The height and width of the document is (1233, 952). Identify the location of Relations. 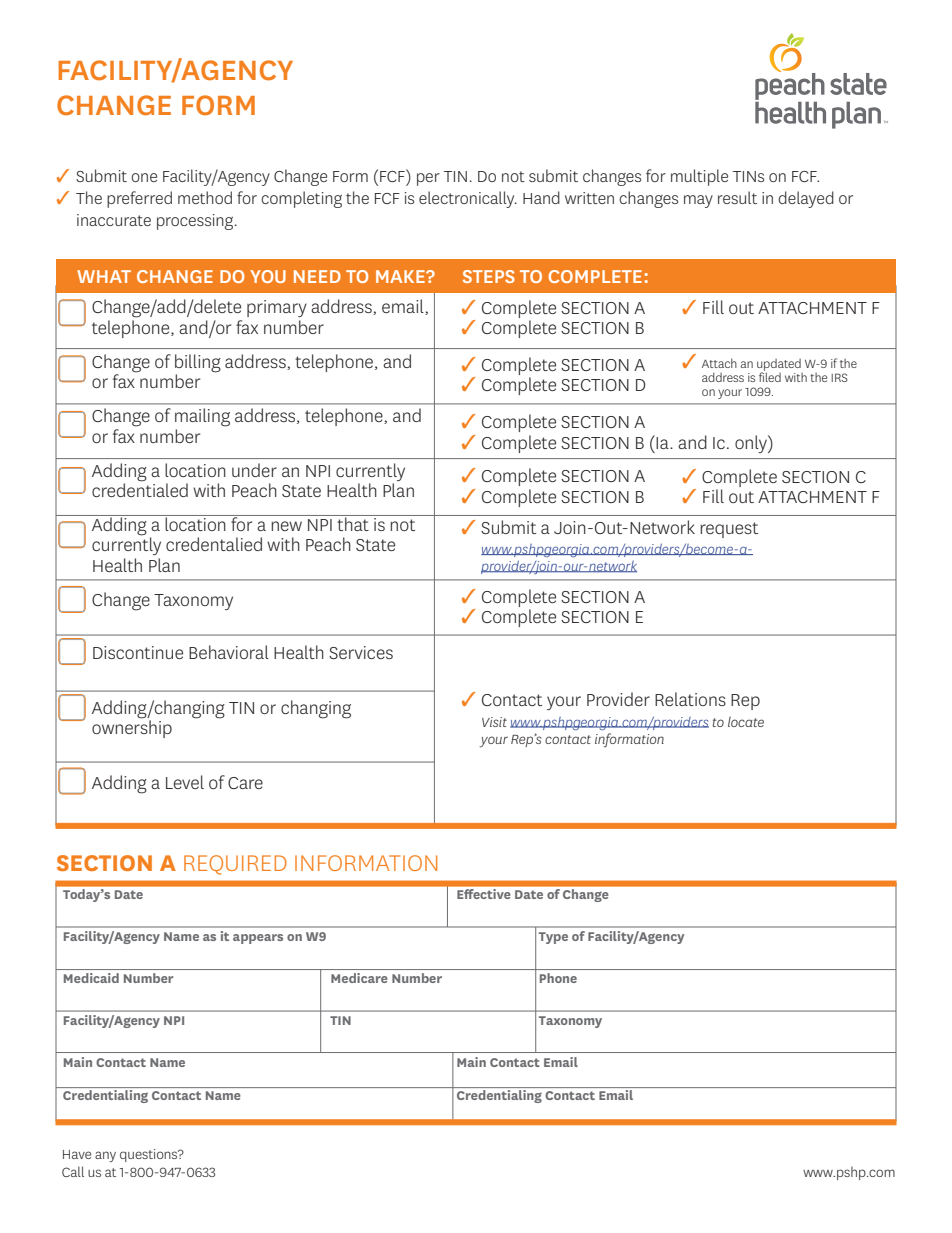
(690, 699).
